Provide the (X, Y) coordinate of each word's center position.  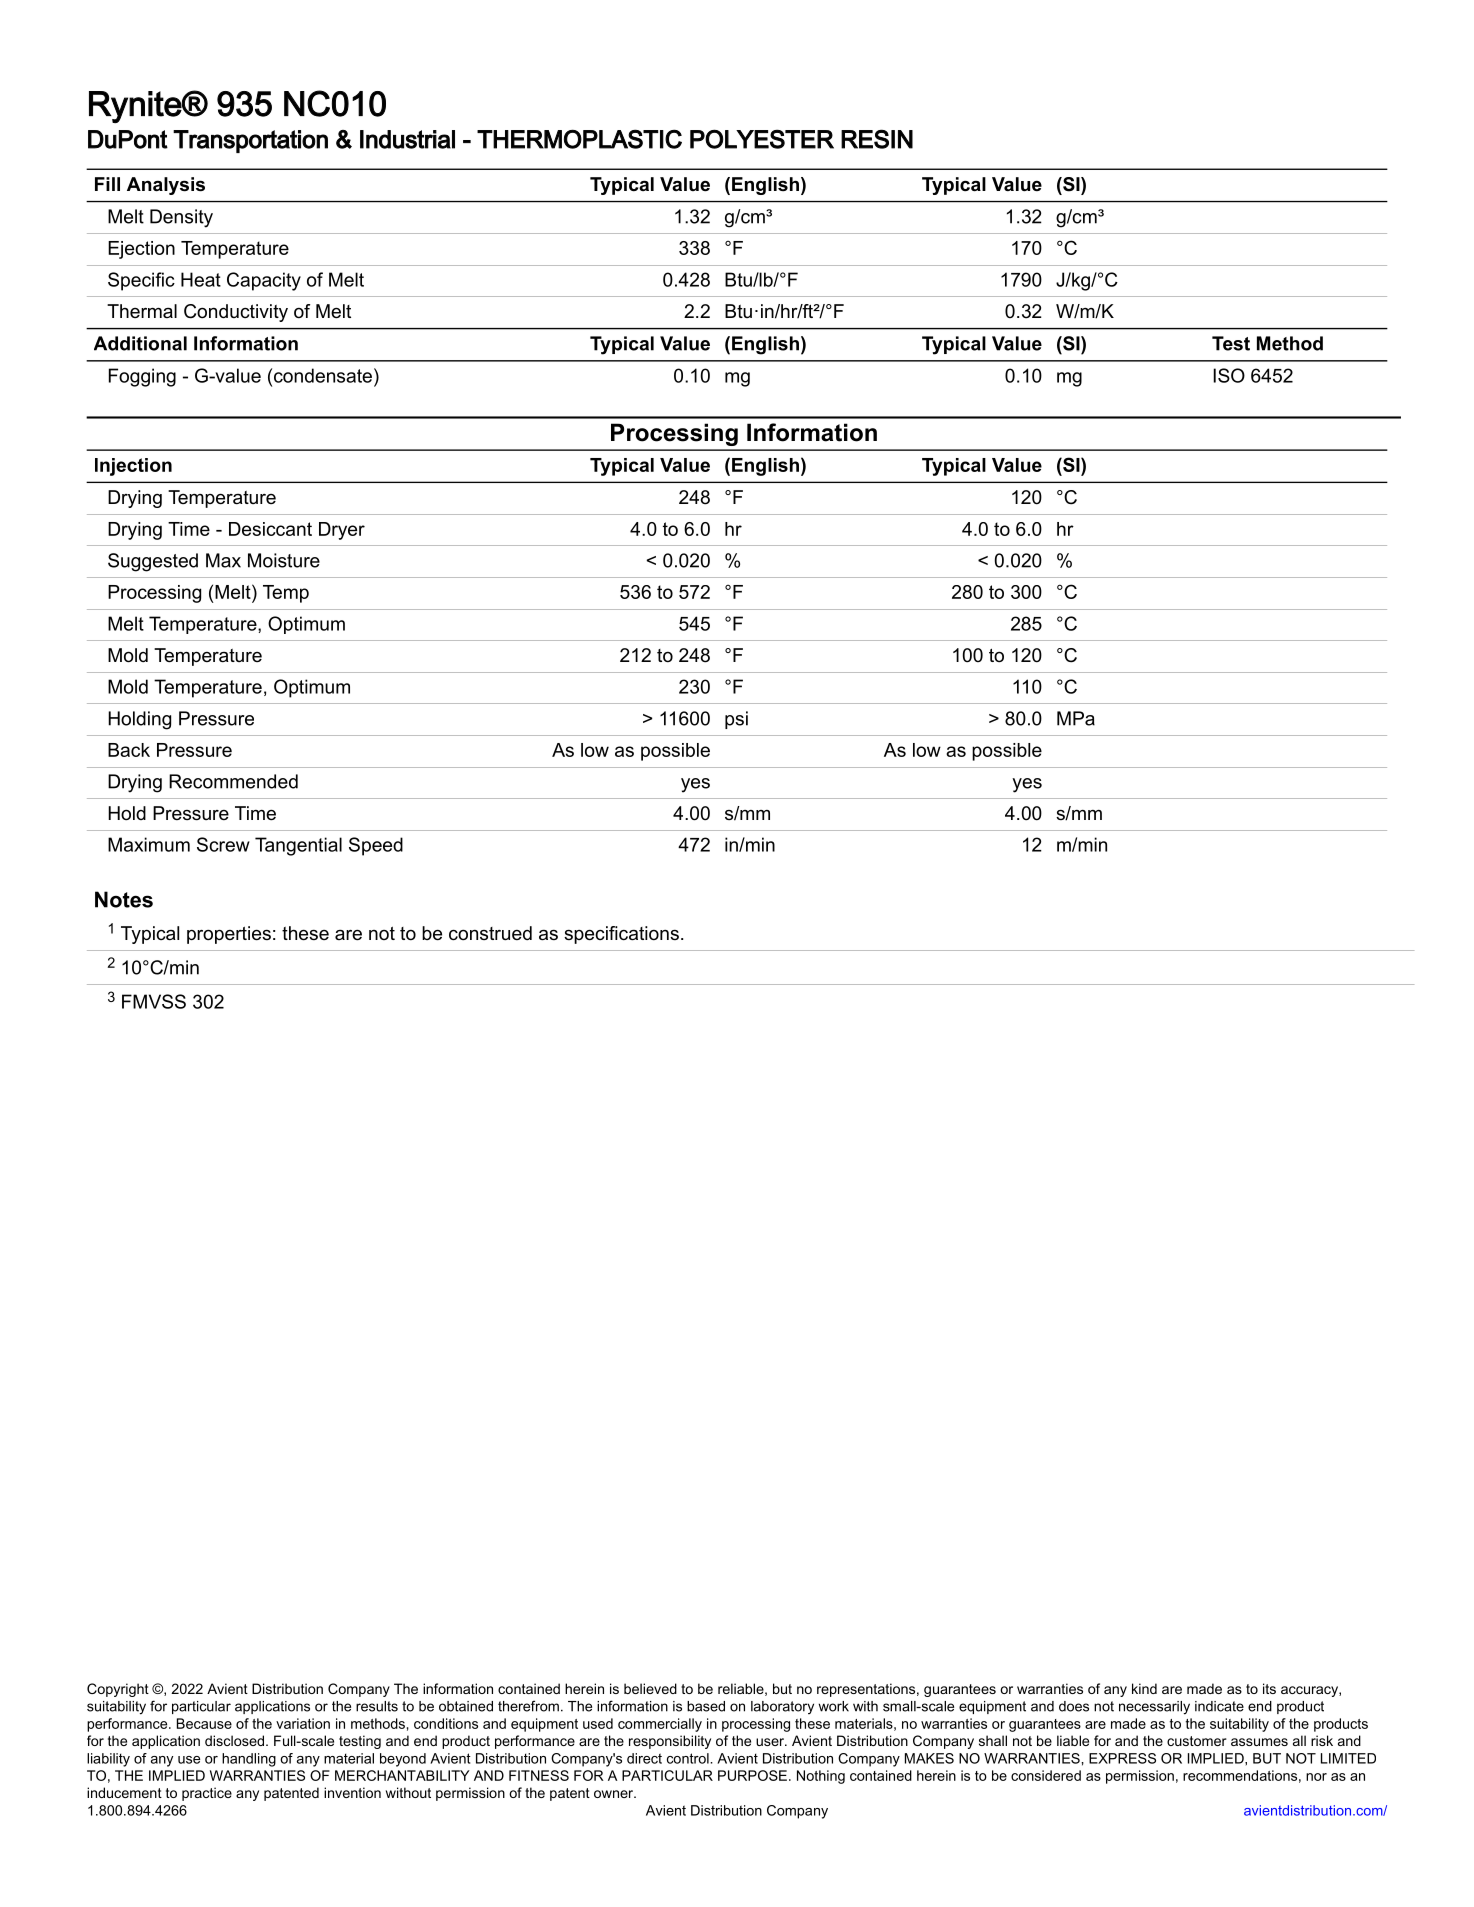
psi (736, 720)
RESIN (877, 139)
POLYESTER (762, 139)
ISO (1229, 375)
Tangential (298, 846)
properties (229, 935)
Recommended (233, 781)
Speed (376, 846)
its (1269, 1688)
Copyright (118, 1690)
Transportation (250, 141)
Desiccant (270, 529)
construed (490, 933)
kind (1144, 1688)
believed (650, 1688)
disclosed (234, 1740)
